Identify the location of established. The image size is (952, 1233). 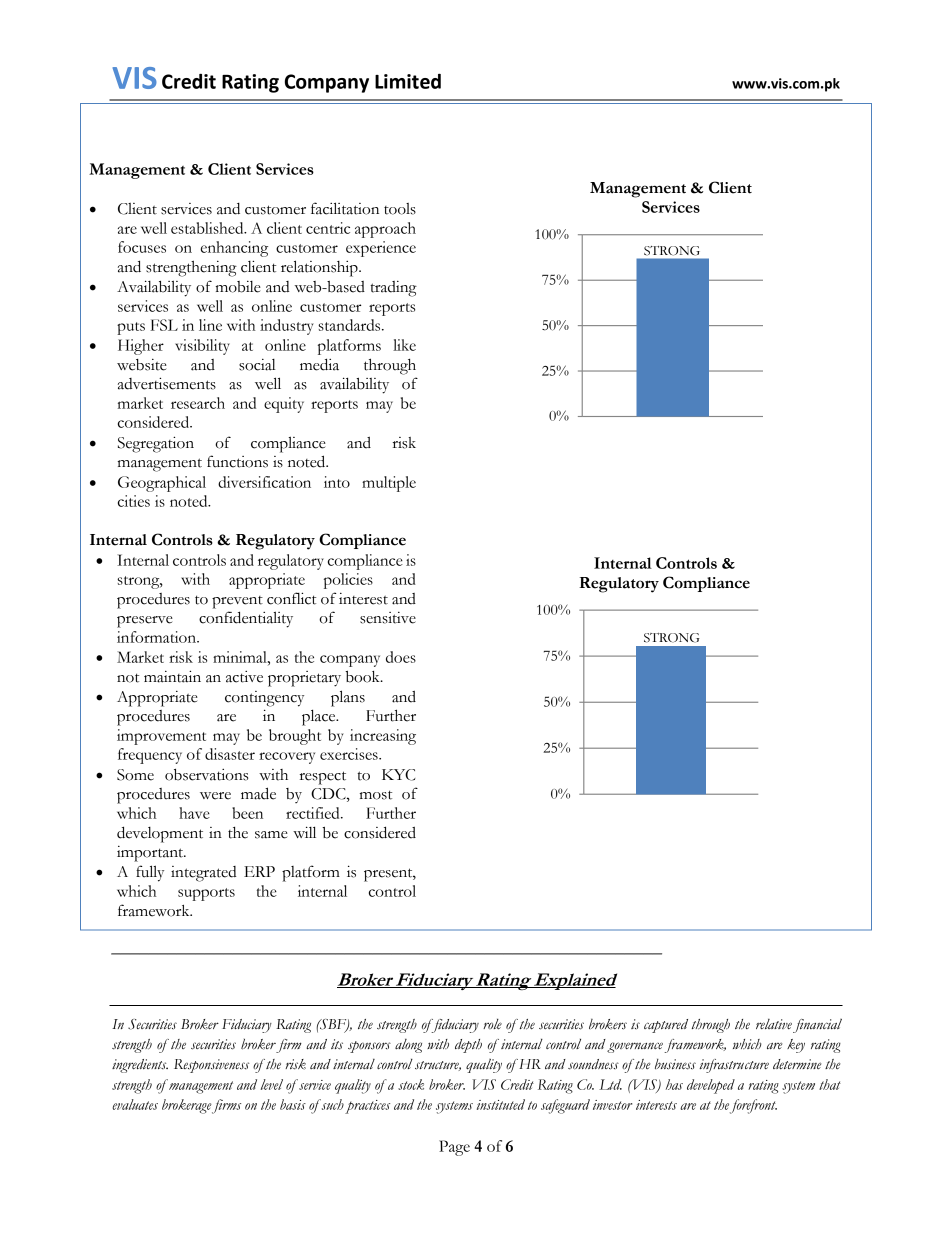
(208, 228).
